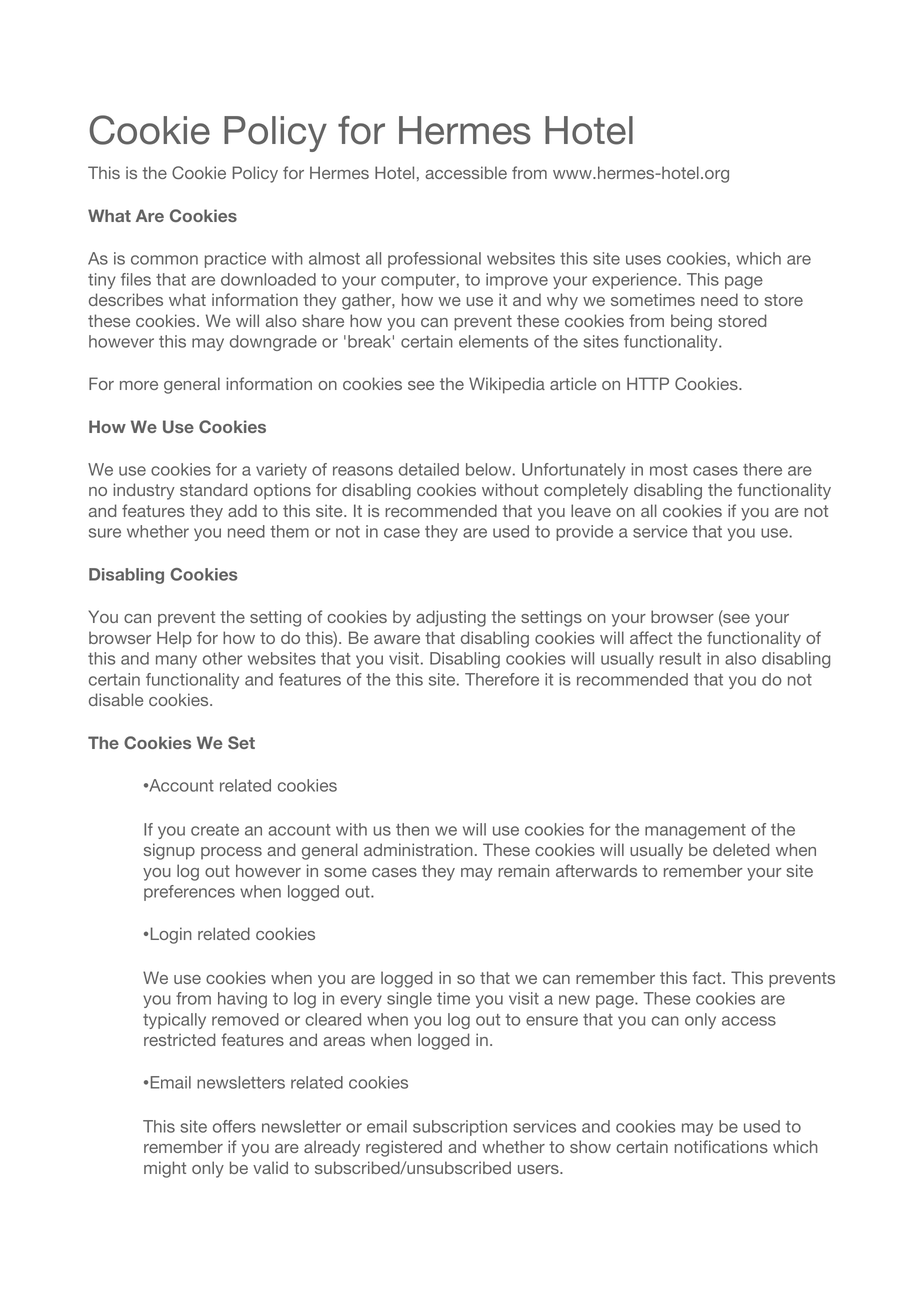  What do you see at coordinates (434, 260) in the page?
I see `professional` at bounding box center [434, 260].
